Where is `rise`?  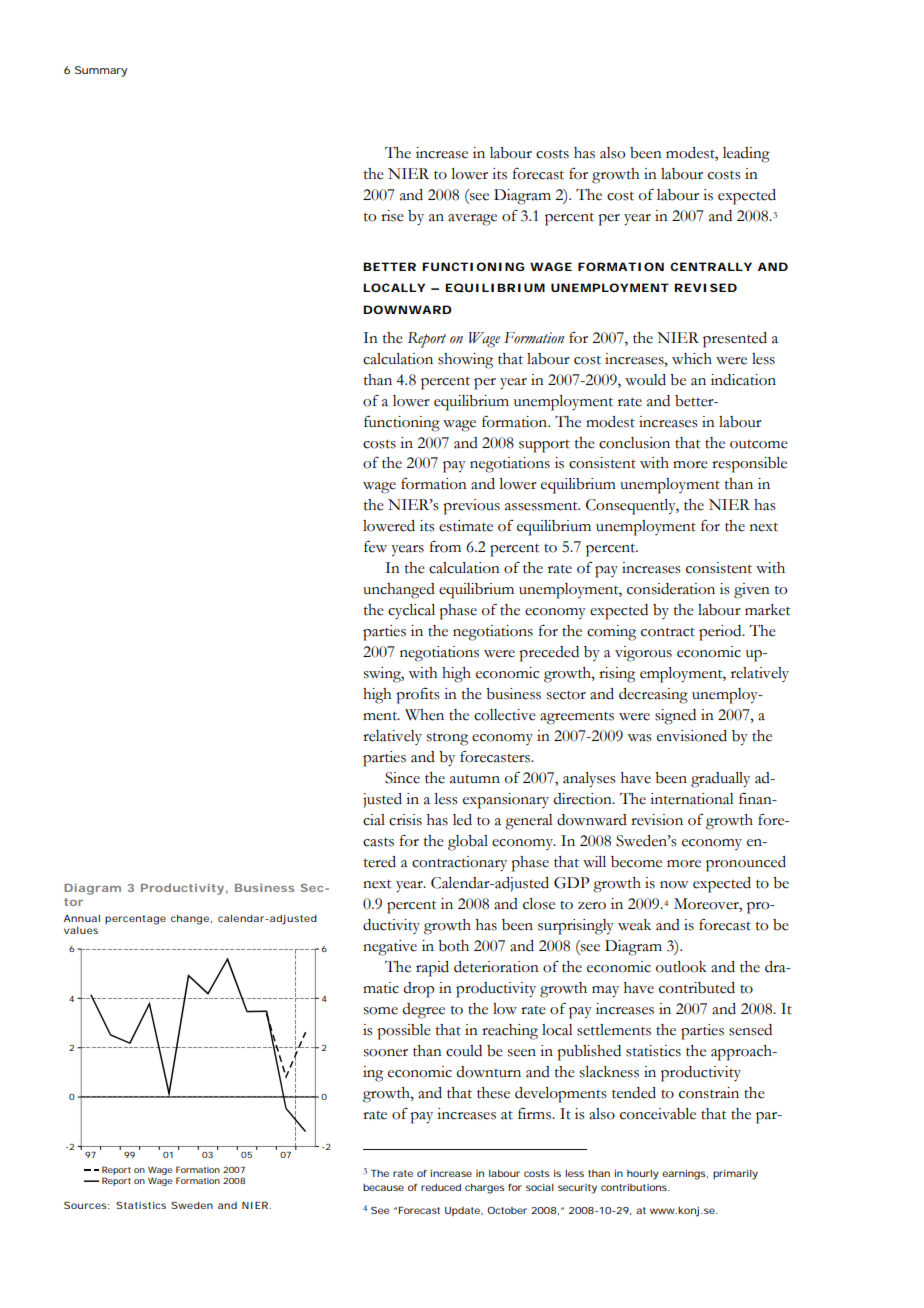
rise is located at coordinates (392, 216).
